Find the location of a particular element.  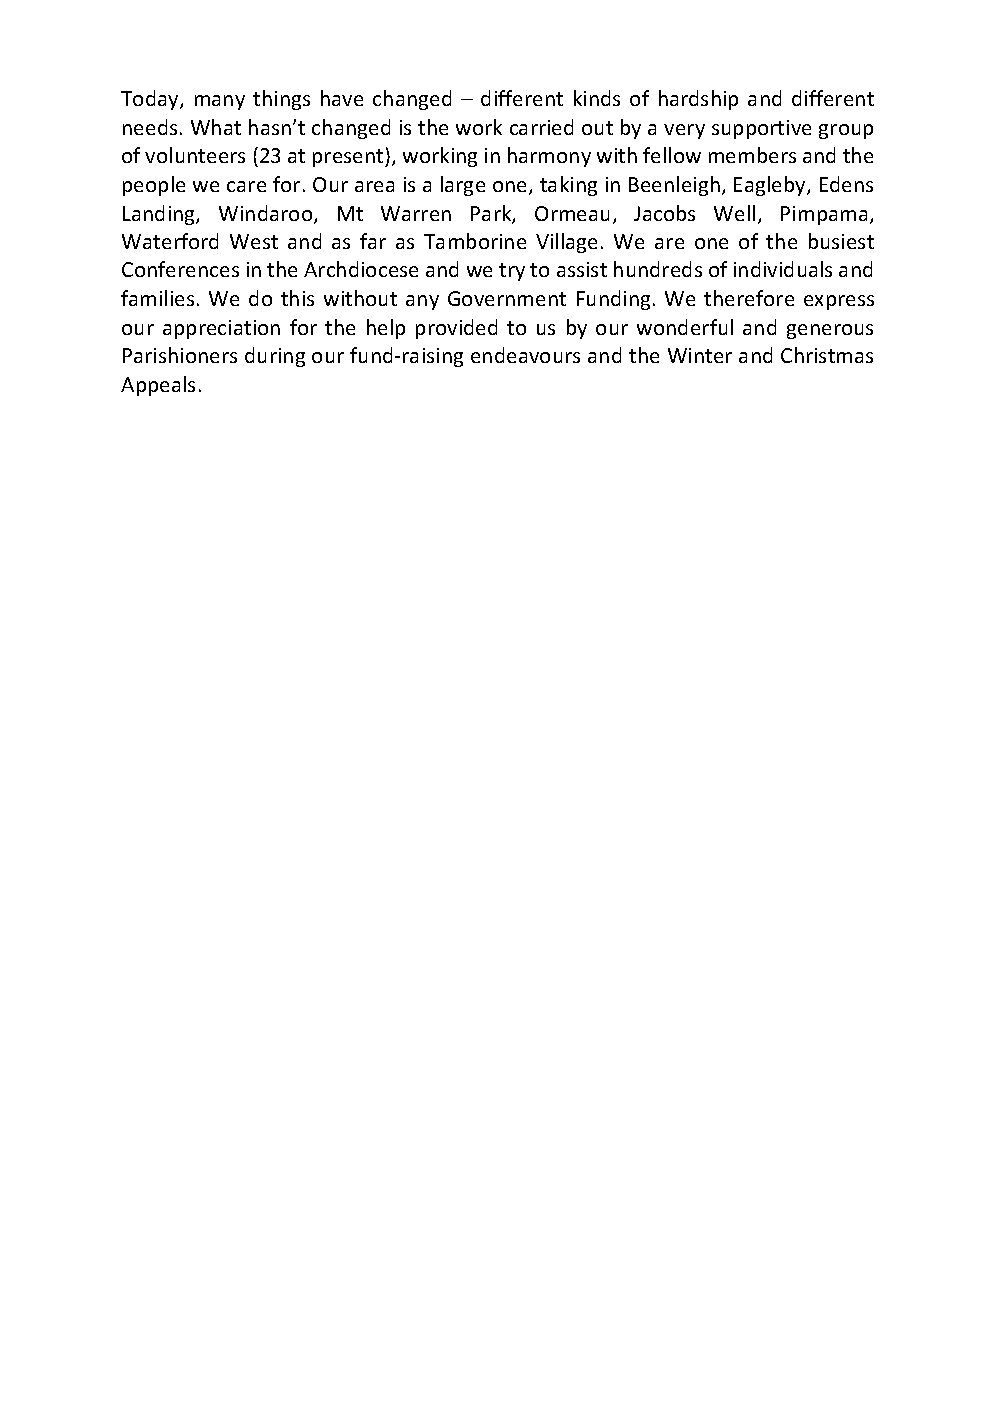

care is located at coordinates (246, 186).
